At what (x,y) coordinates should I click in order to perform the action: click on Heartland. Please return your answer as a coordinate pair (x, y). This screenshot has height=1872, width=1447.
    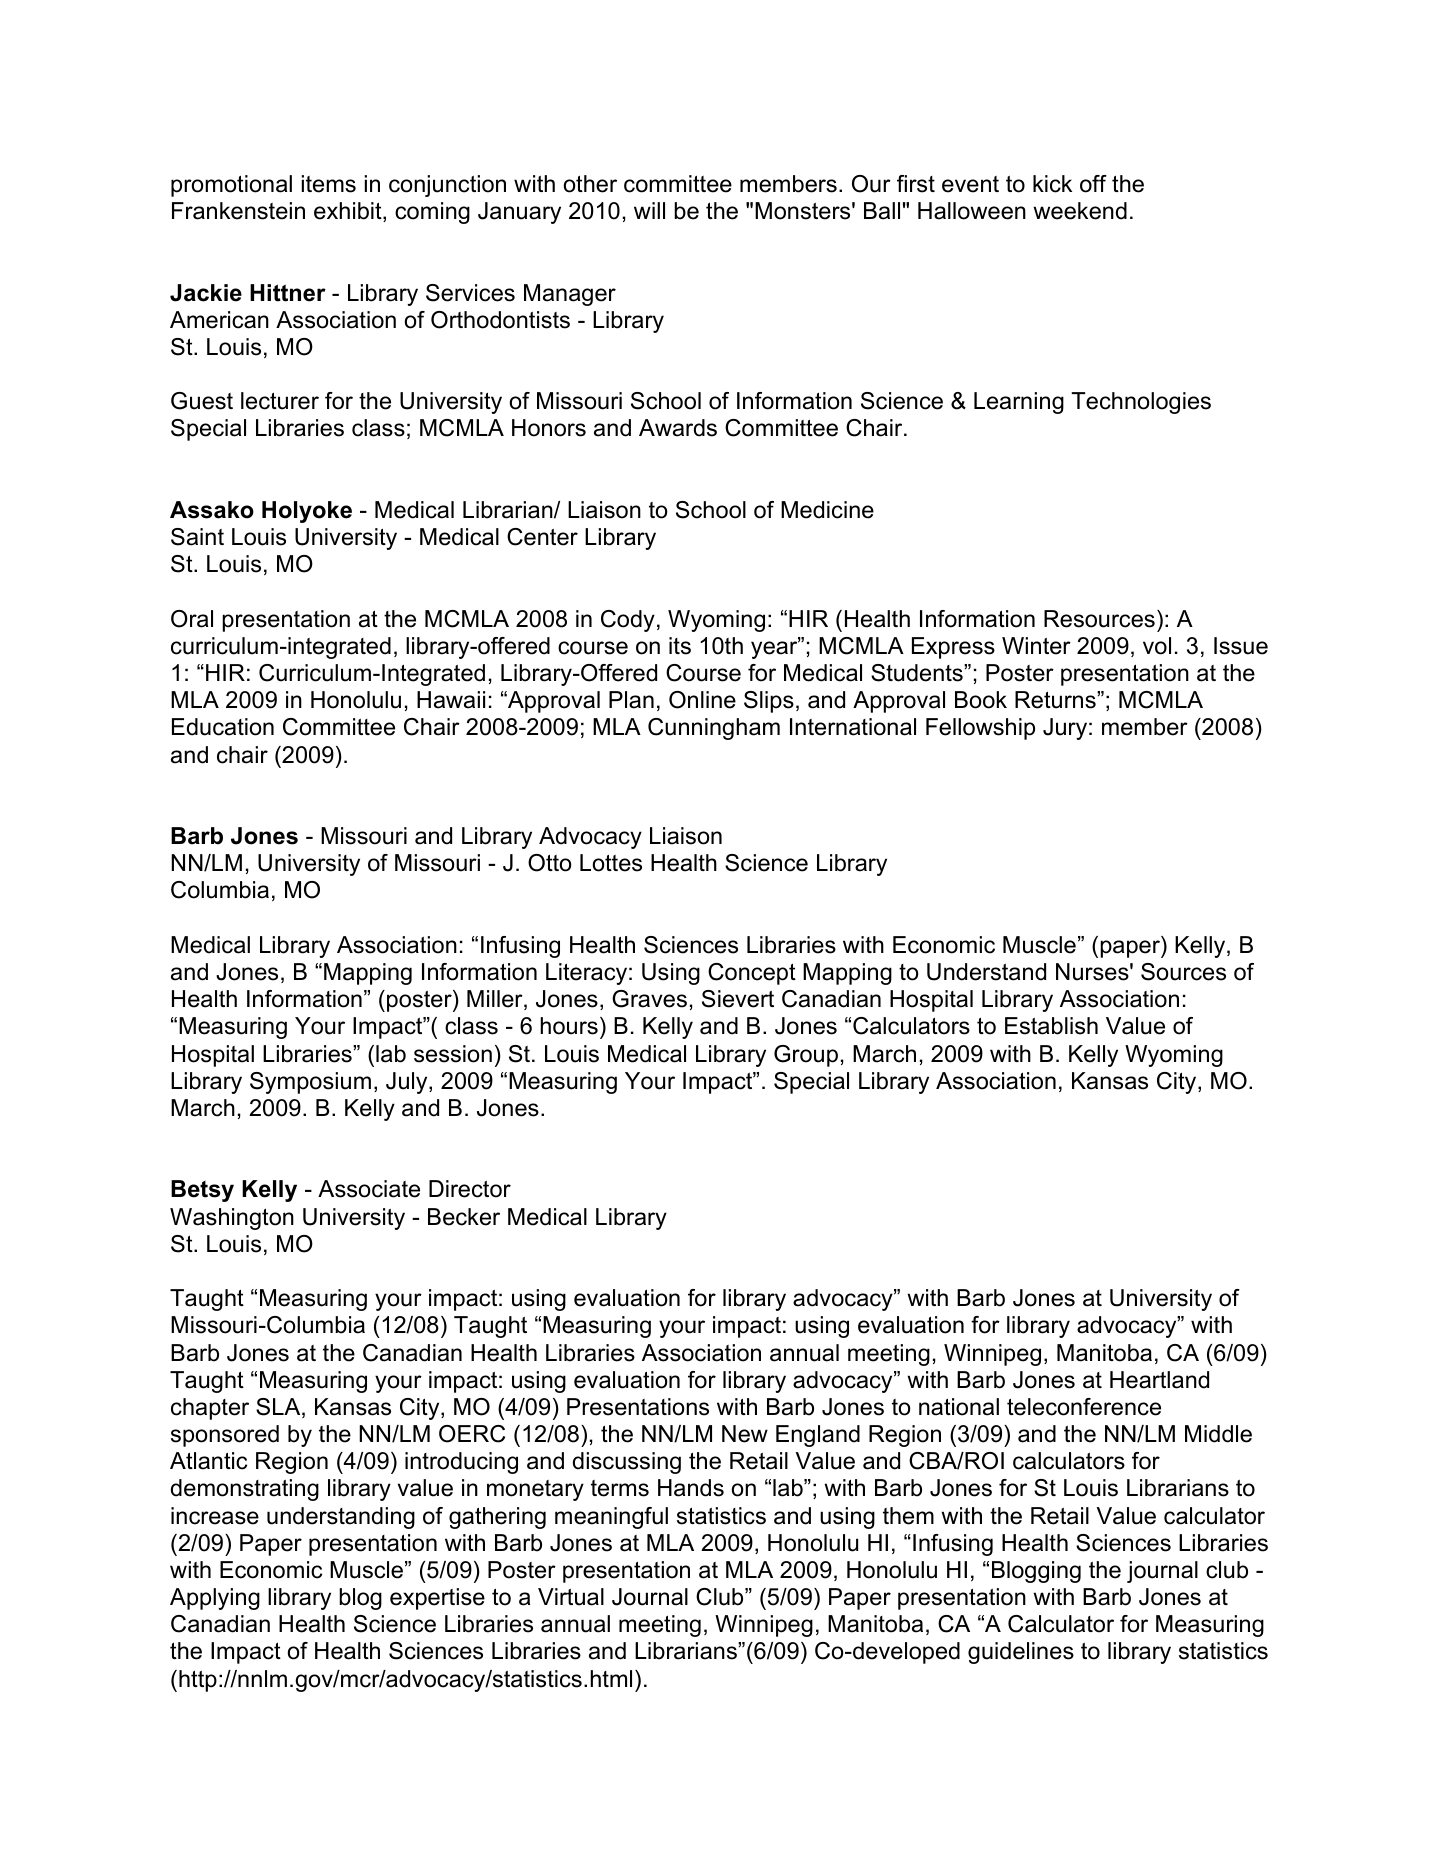
    Looking at the image, I should click on (1159, 1380).
